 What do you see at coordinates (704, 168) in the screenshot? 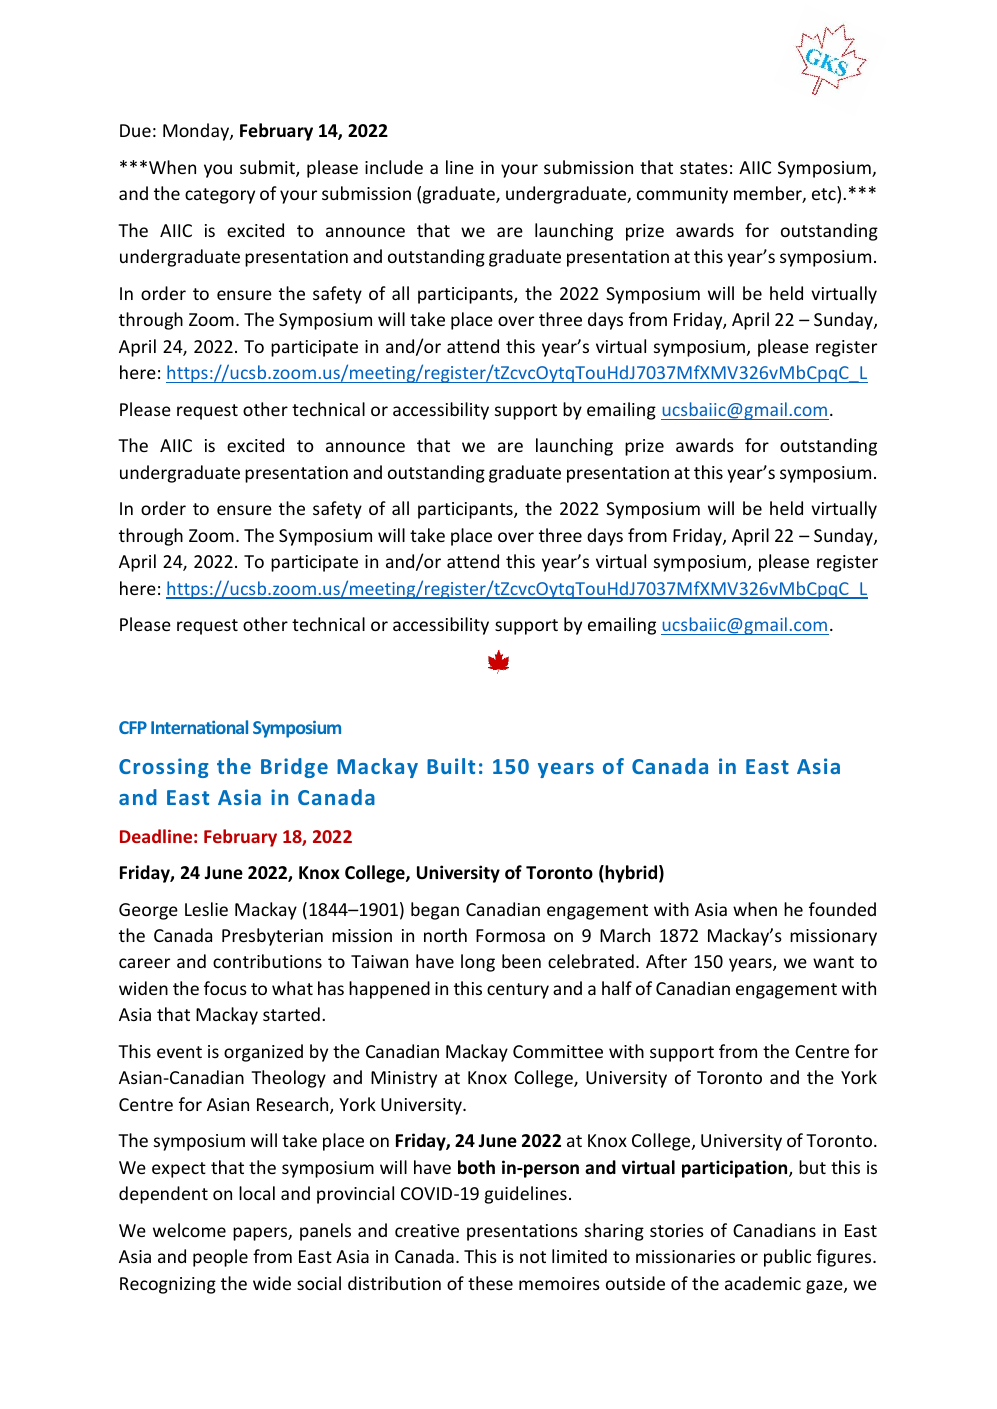
I see `states` at bounding box center [704, 168].
